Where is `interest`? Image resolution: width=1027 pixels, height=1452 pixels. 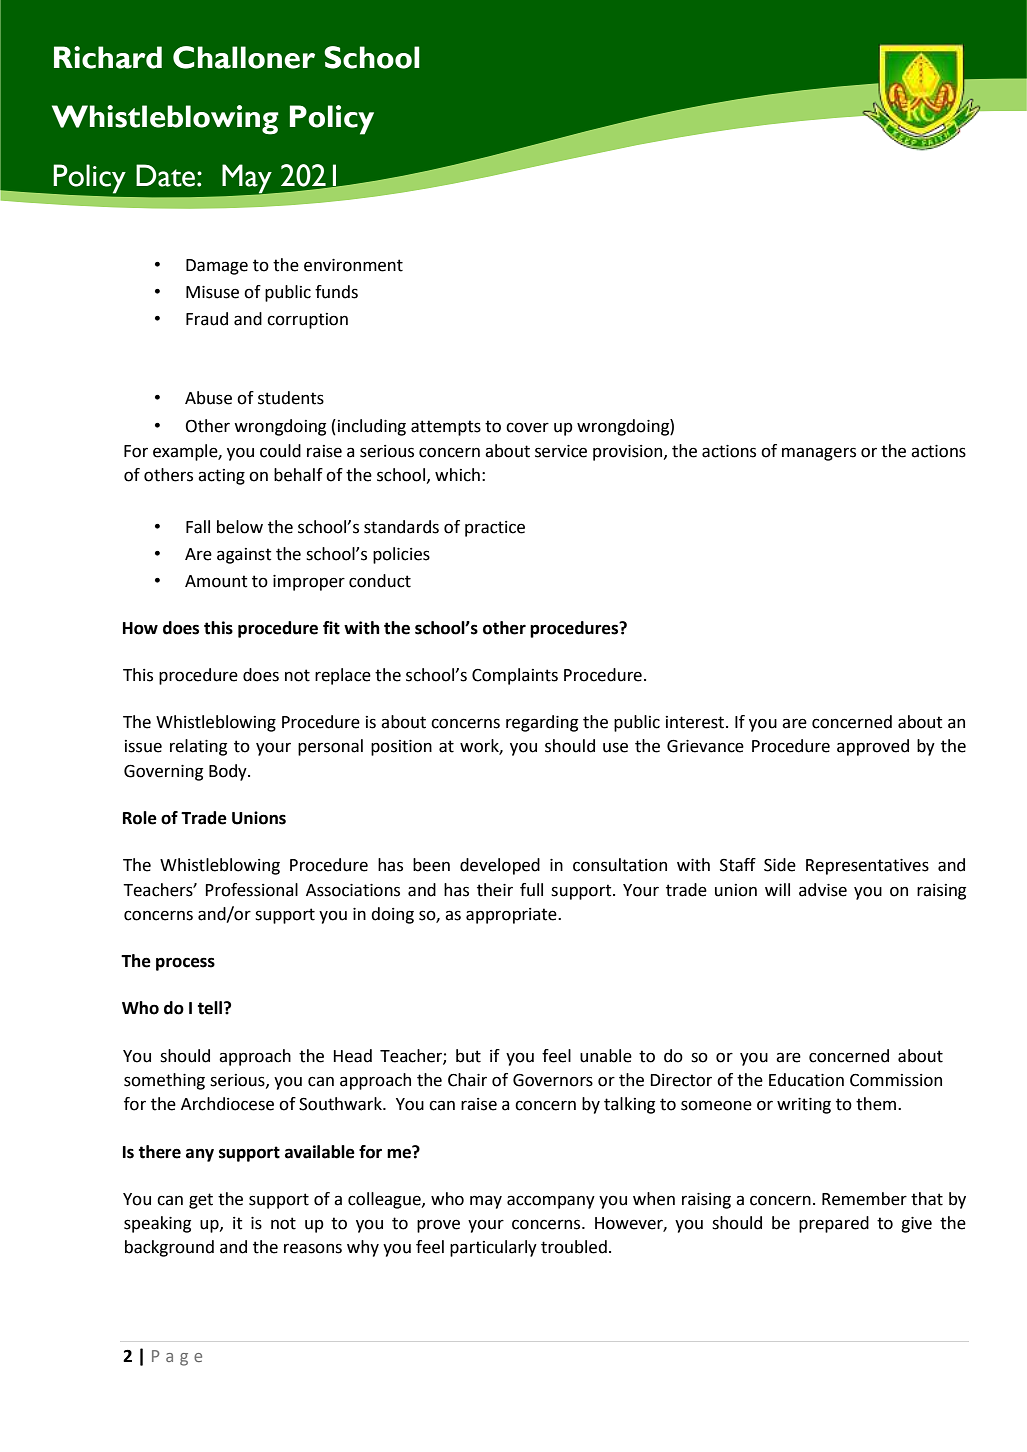 interest is located at coordinates (696, 722).
